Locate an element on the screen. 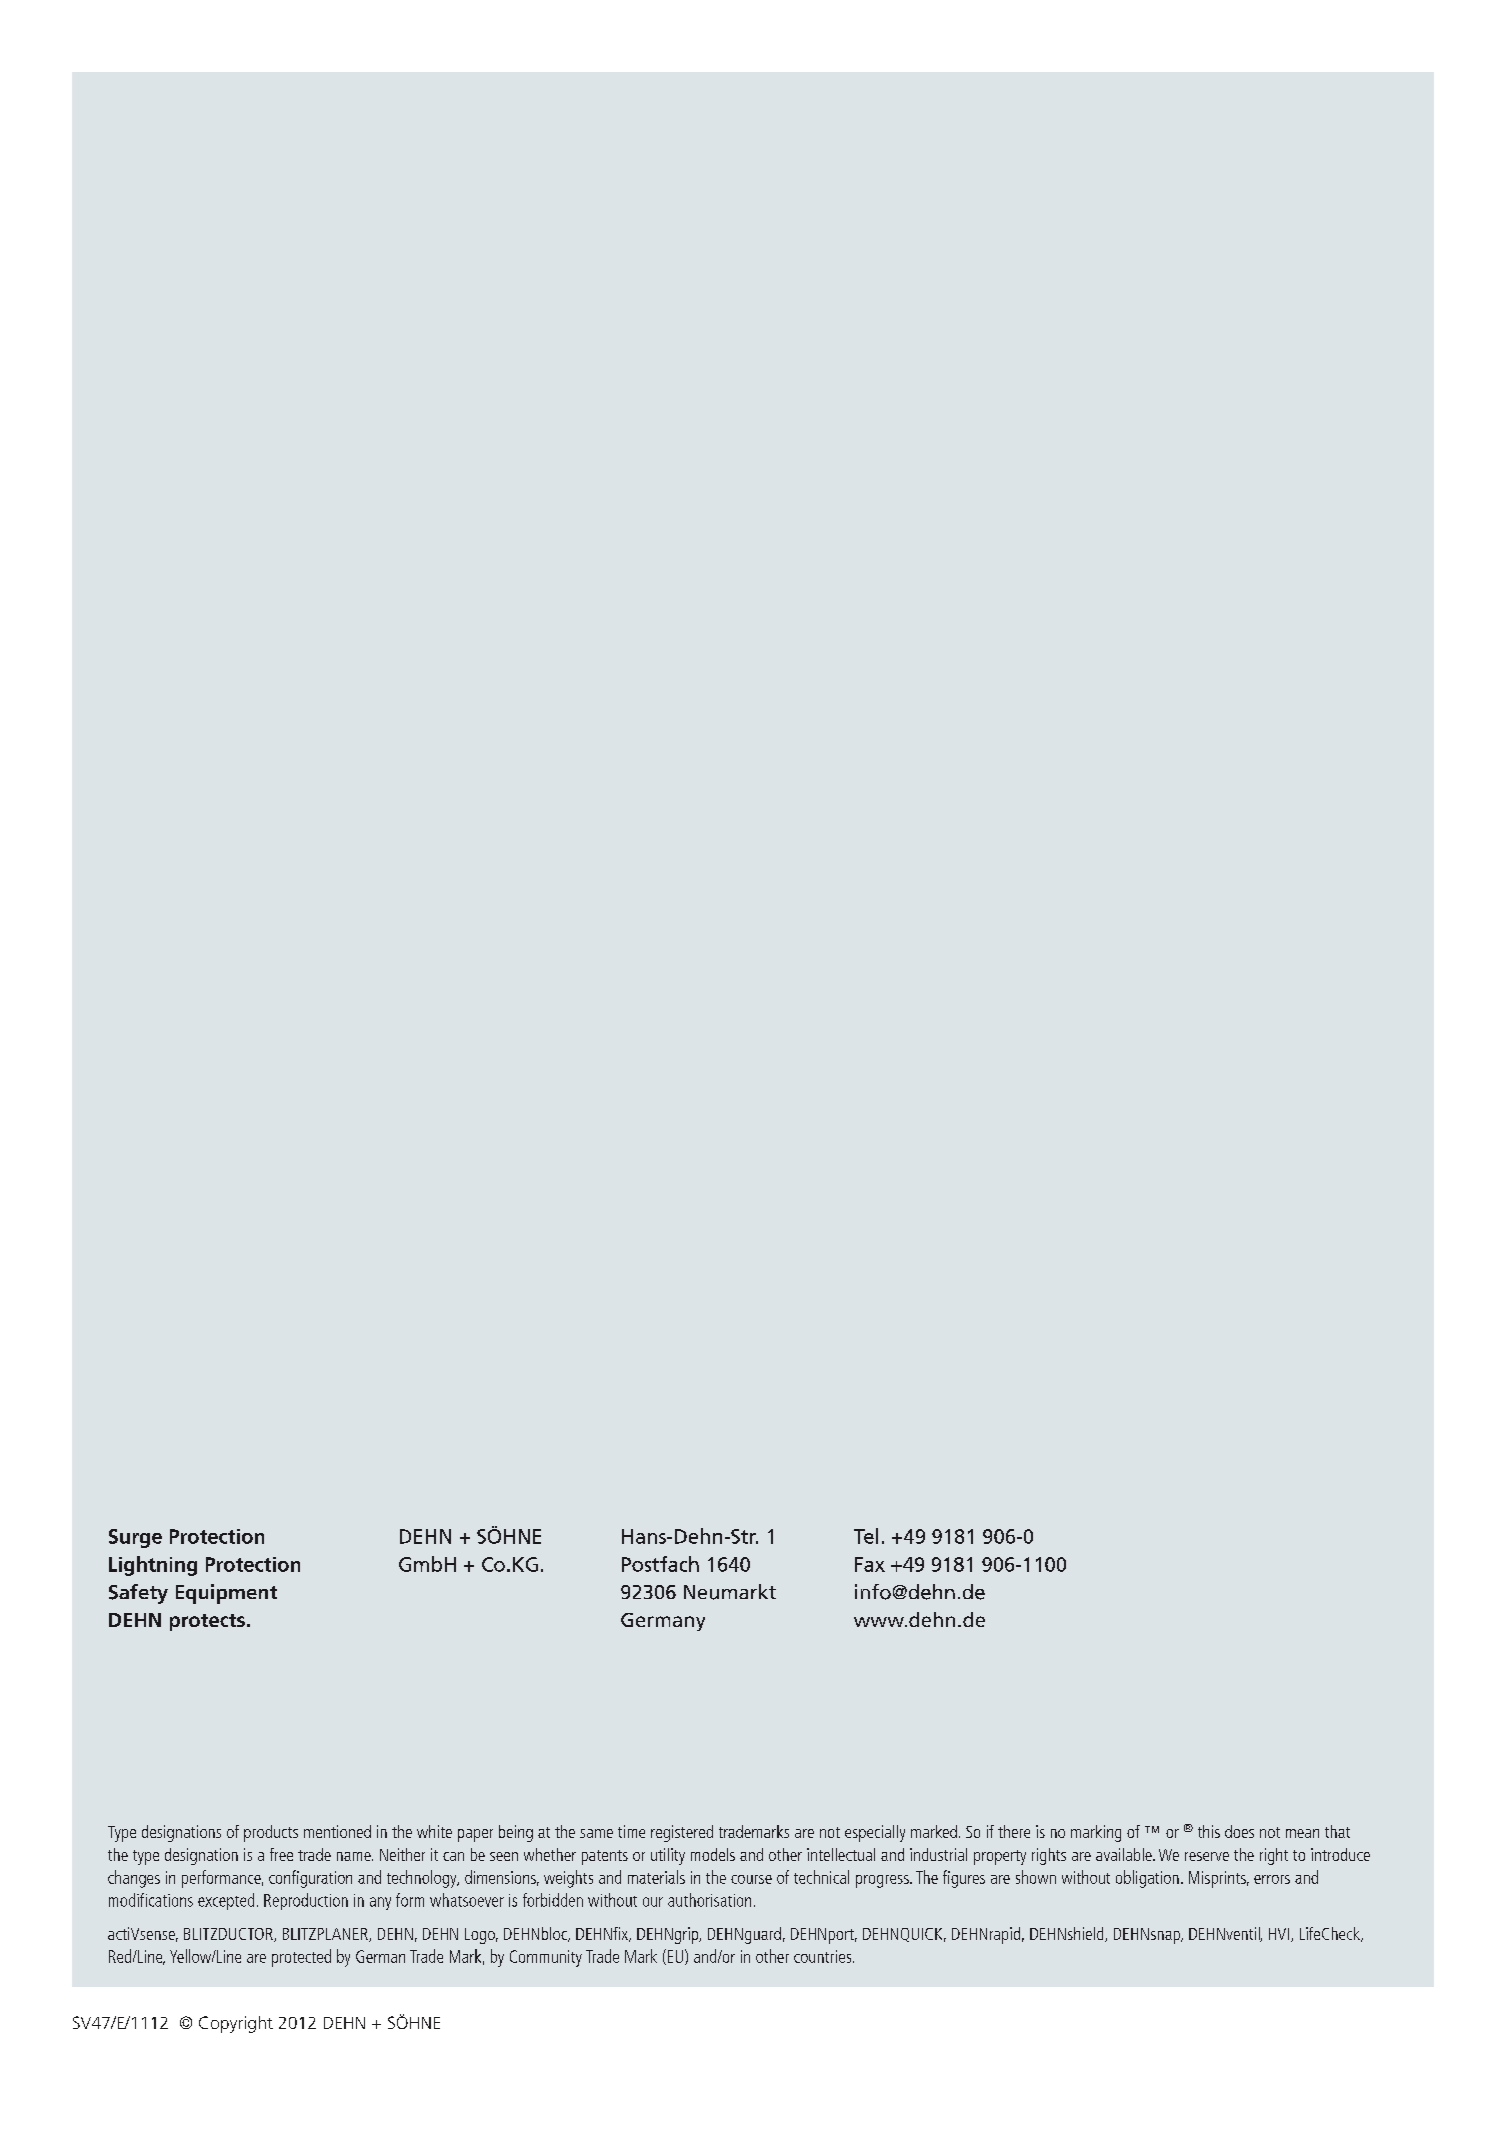 This screenshot has width=1506, height=2130. products is located at coordinates (271, 1833).
